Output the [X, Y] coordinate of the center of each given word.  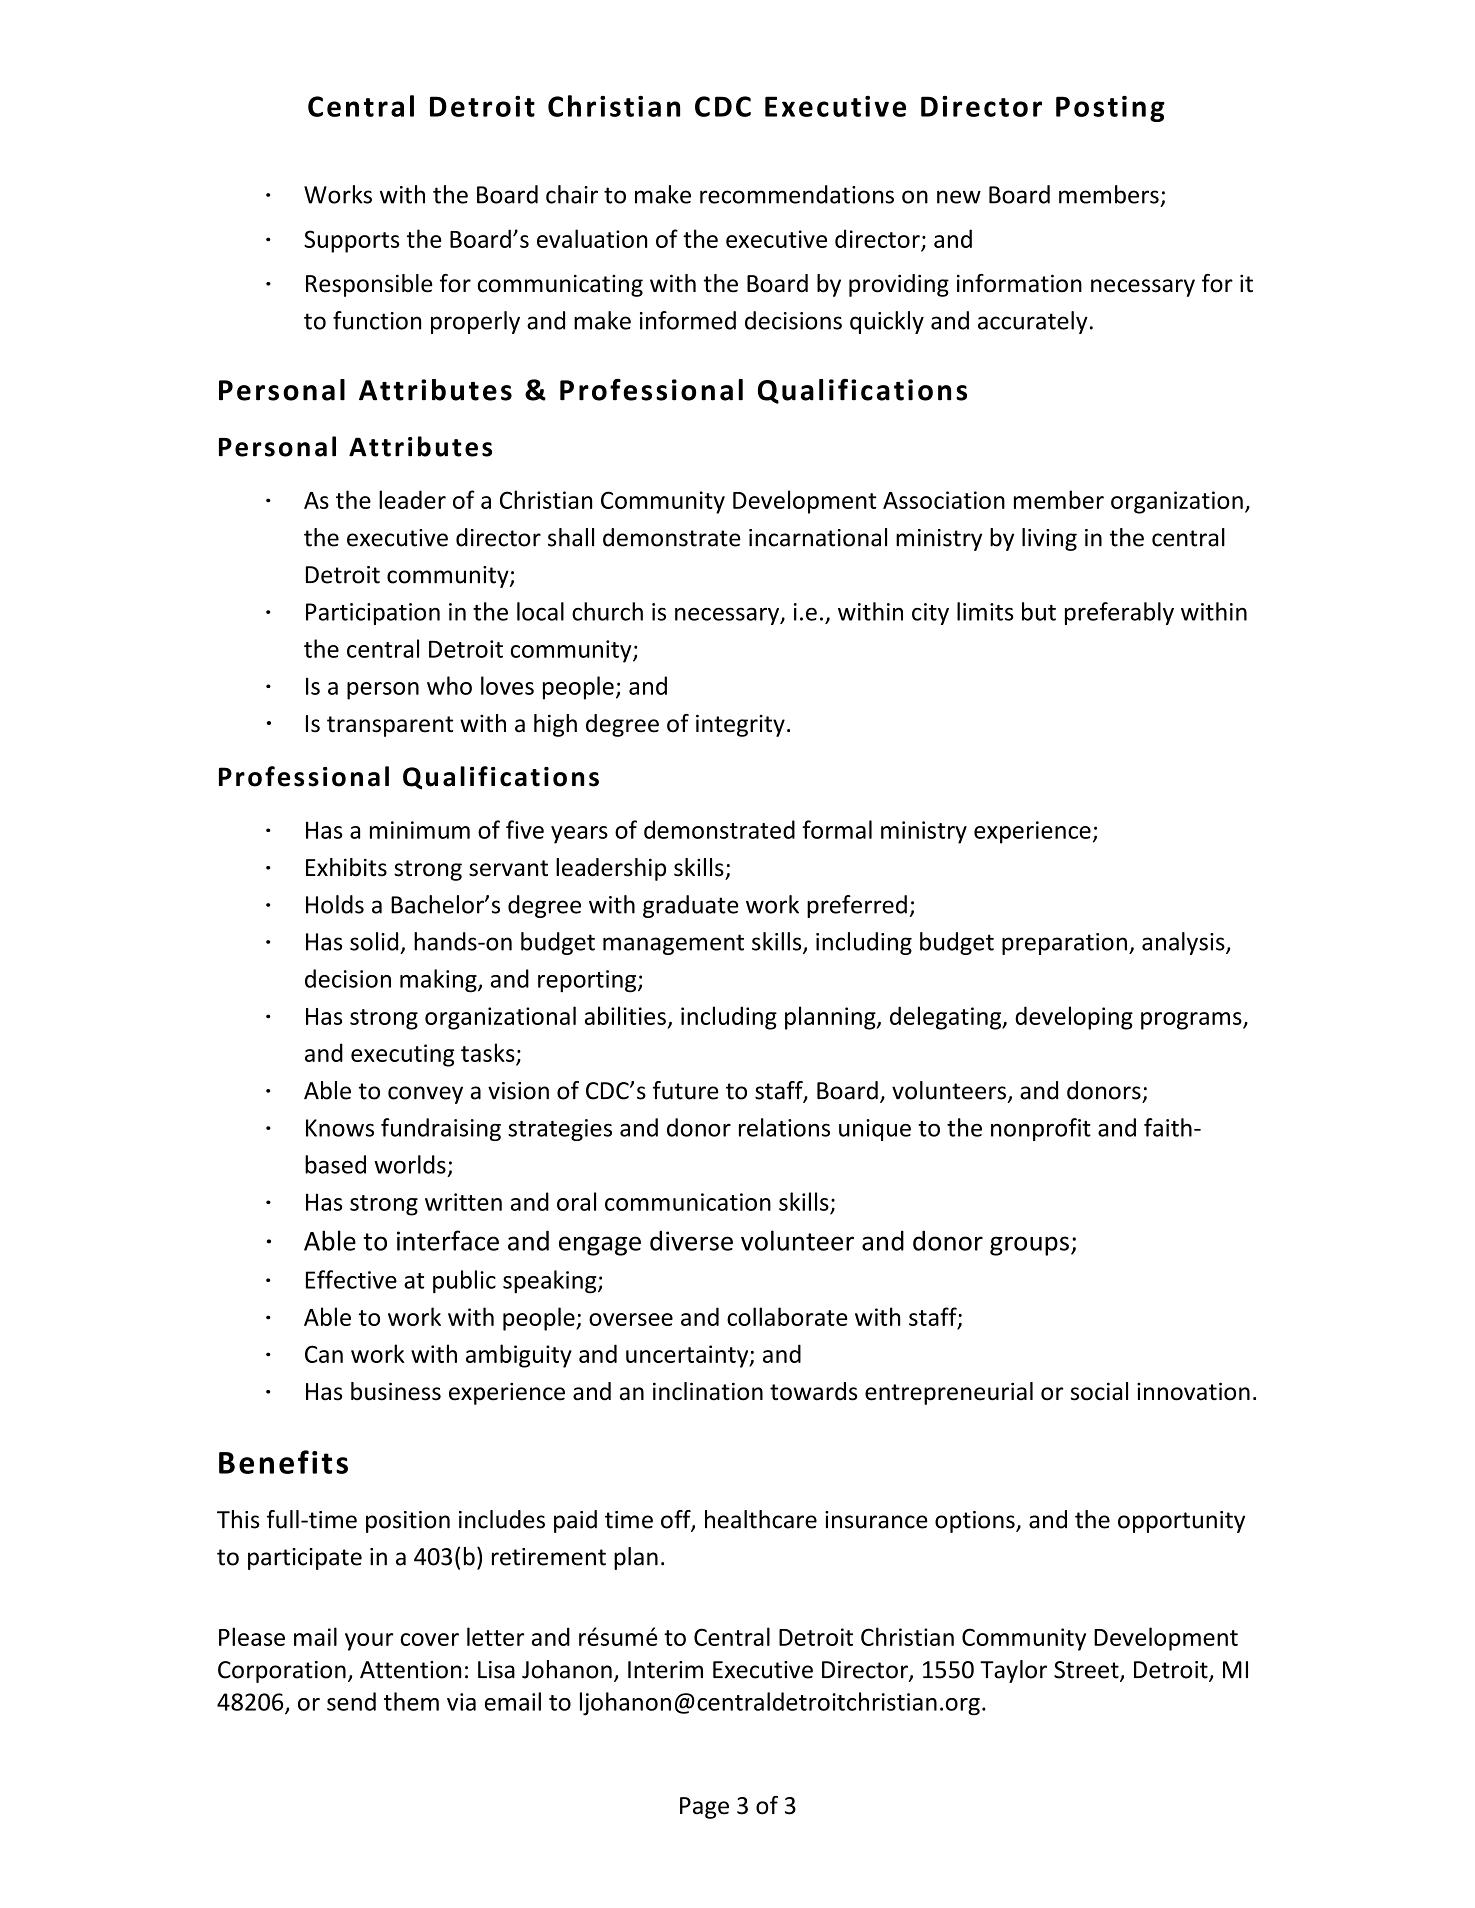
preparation [1064, 944]
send [351, 1701]
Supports [351, 241]
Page [704, 1808]
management [673, 944]
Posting [1110, 109]
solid [374, 941]
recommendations [797, 194]
